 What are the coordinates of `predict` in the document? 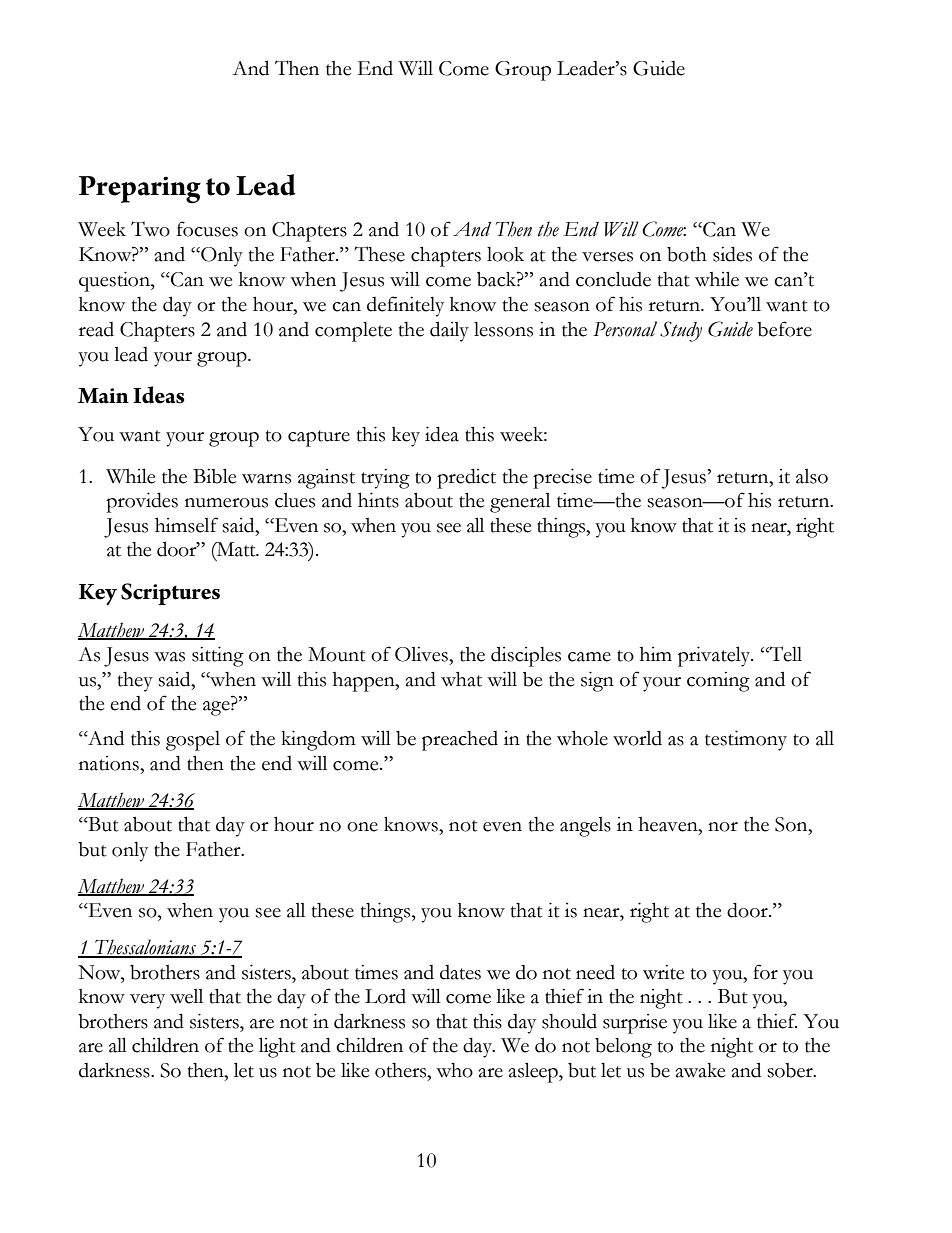 It's located at (466, 478).
